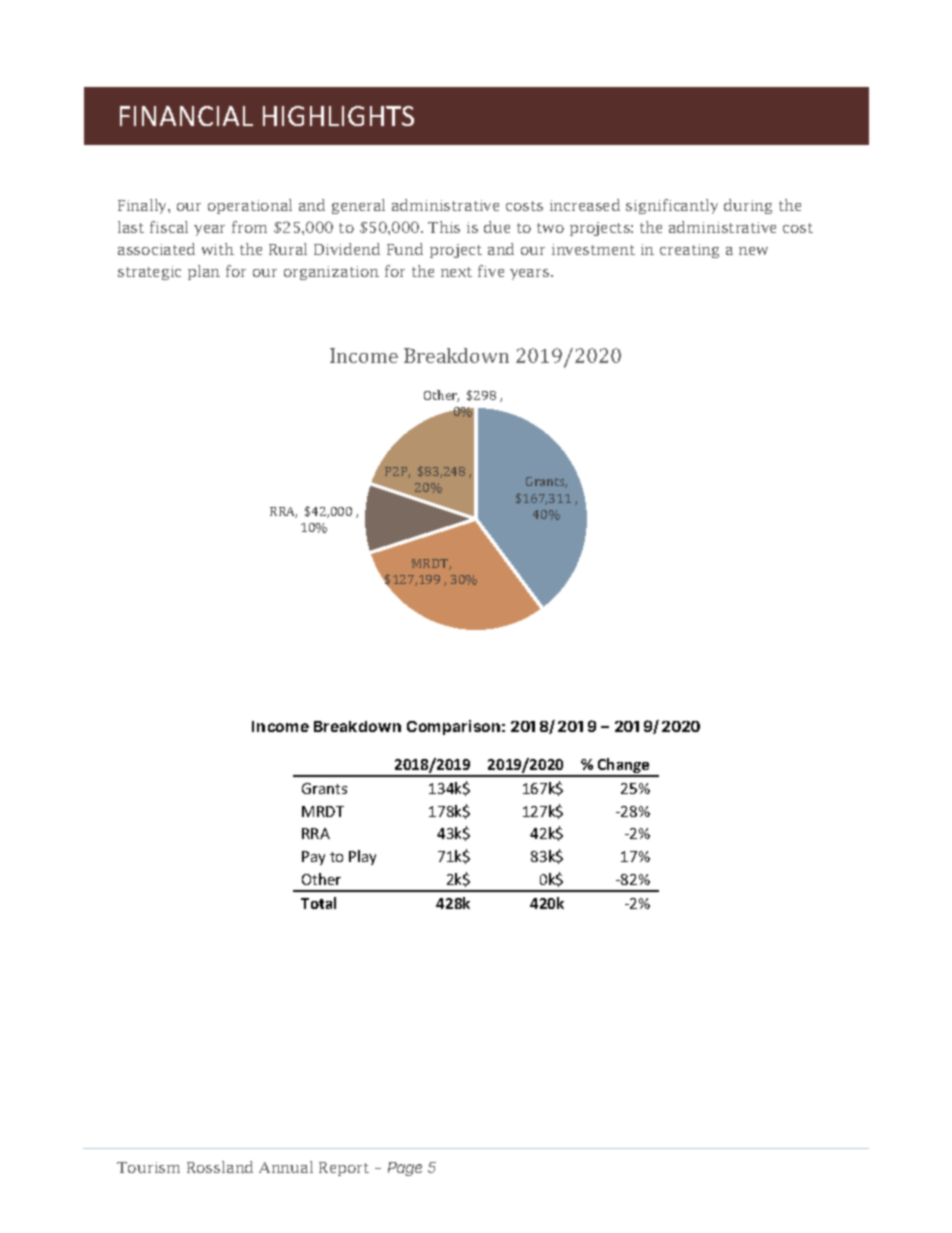 This document has height=1233, width=952. I want to click on Tourism, so click(148, 1167).
